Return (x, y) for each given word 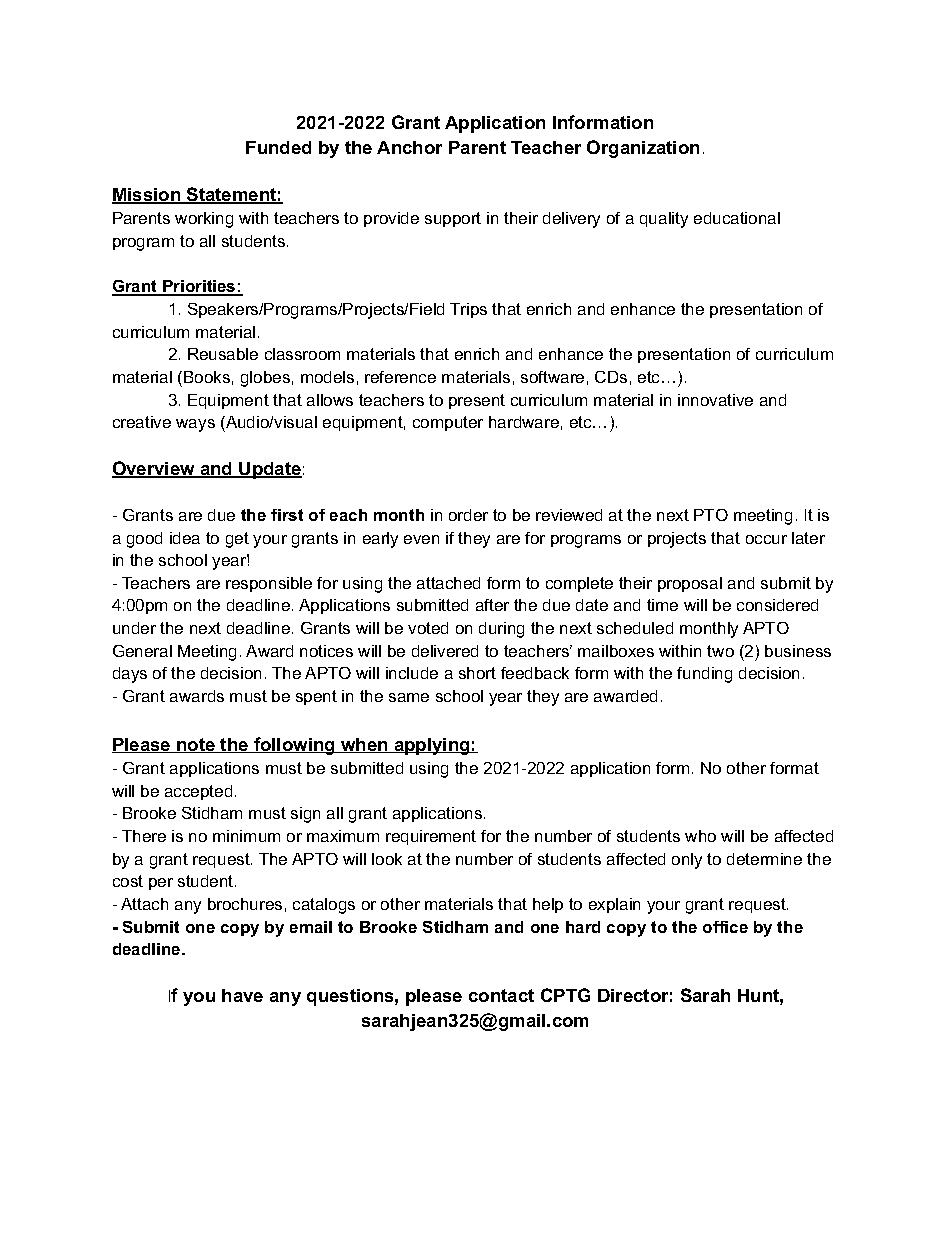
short (477, 673)
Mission (147, 196)
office (725, 927)
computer (448, 423)
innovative (715, 400)
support (453, 219)
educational (737, 218)
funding (704, 675)
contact (501, 995)
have (242, 995)
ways (195, 425)
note (196, 745)
